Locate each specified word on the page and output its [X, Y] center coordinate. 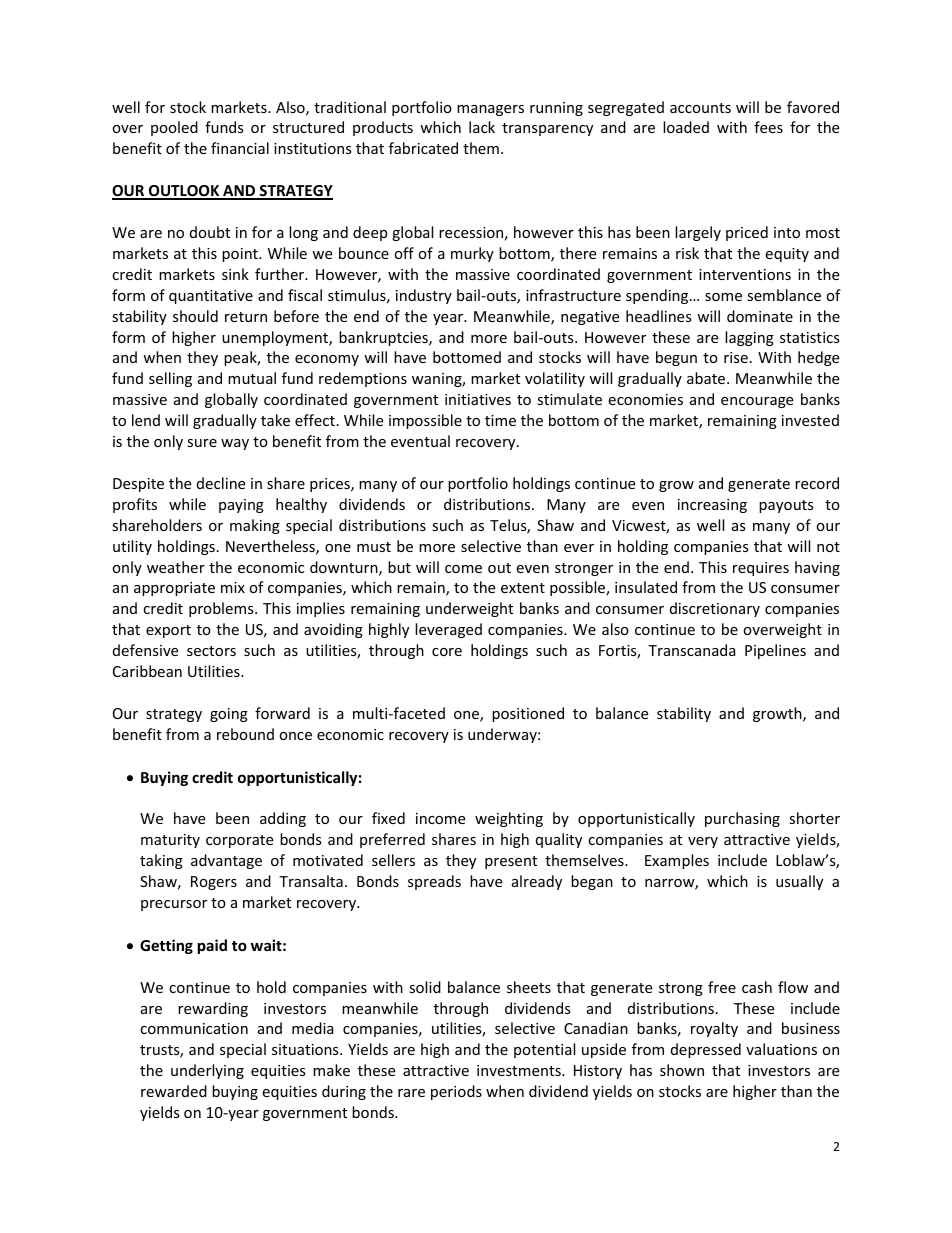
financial [240, 148]
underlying [207, 1071]
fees [768, 127]
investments [520, 1070]
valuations [781, 1049]
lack [482, 127]
